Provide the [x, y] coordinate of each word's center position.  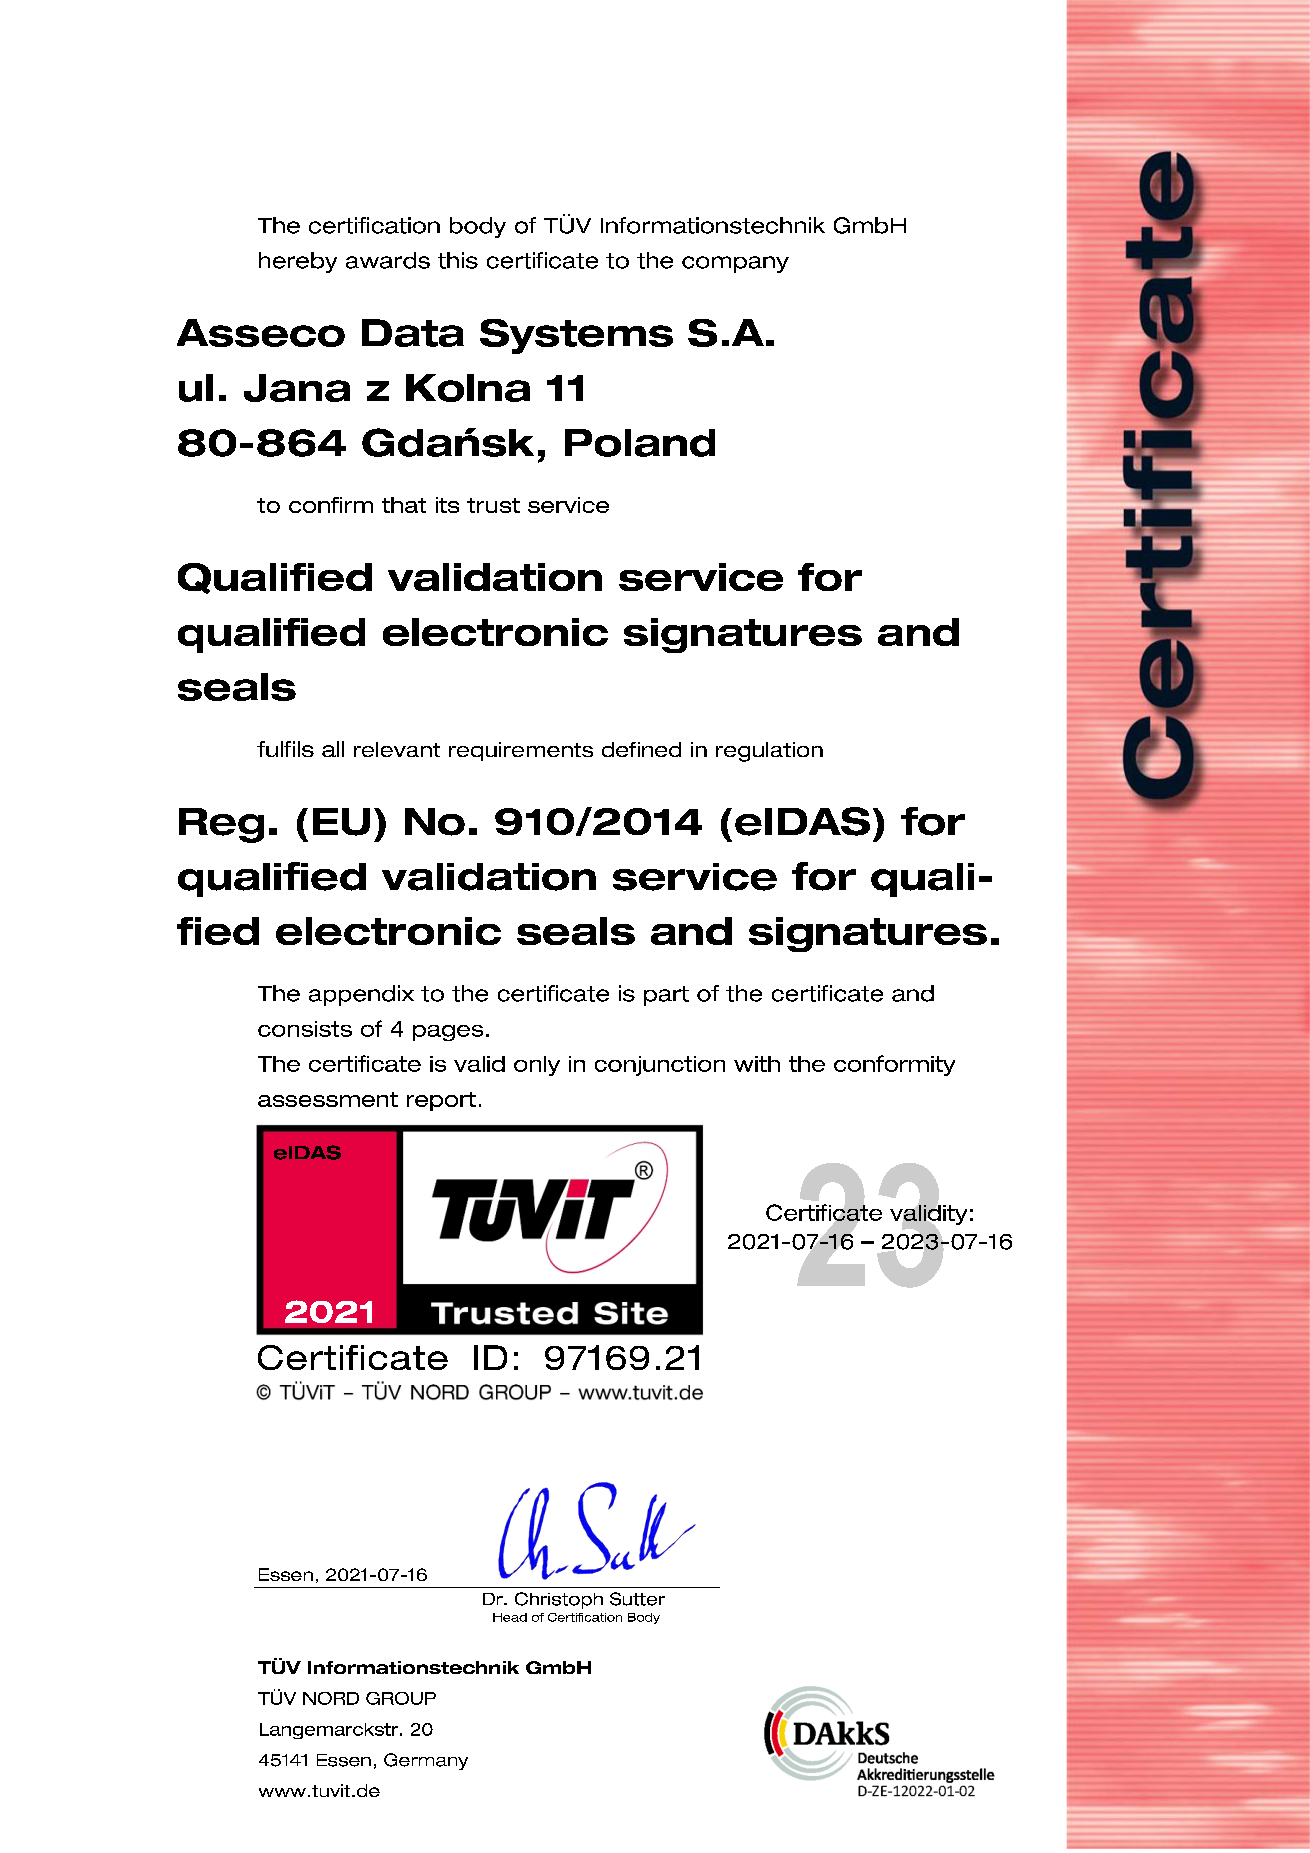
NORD [331, 1698]
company [735, 264]
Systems [576, 336]
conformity [894, 1065]
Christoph [559, 1600]
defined [641, 749]
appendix [361, 995]
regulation [769, 752]
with [757, 1064]
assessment [328, 1099]
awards [388, 260]
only [537, 1066]
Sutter [637, 1599]
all [333, 749]
